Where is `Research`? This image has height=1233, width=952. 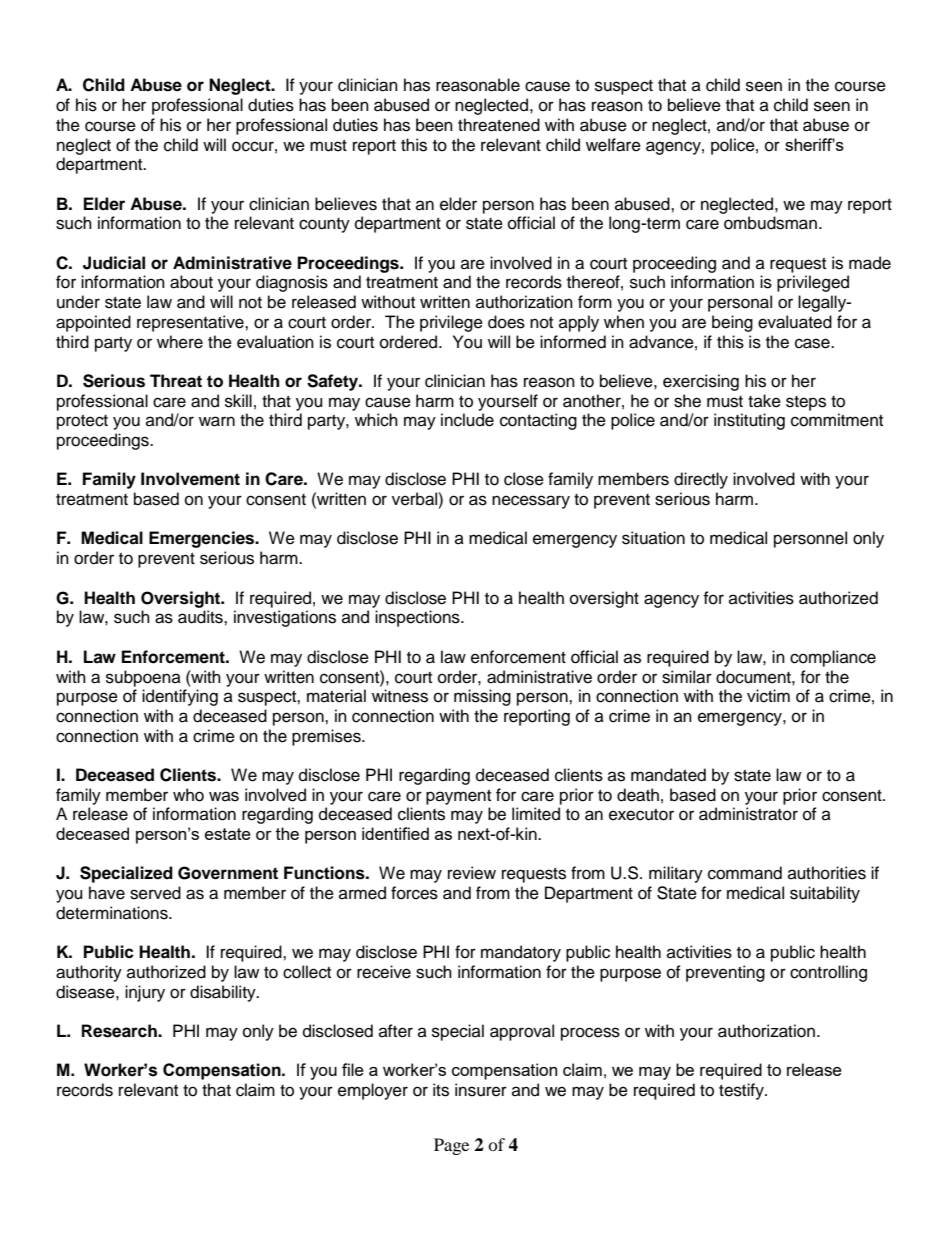 Research is located at coordinates (120, 1031).
